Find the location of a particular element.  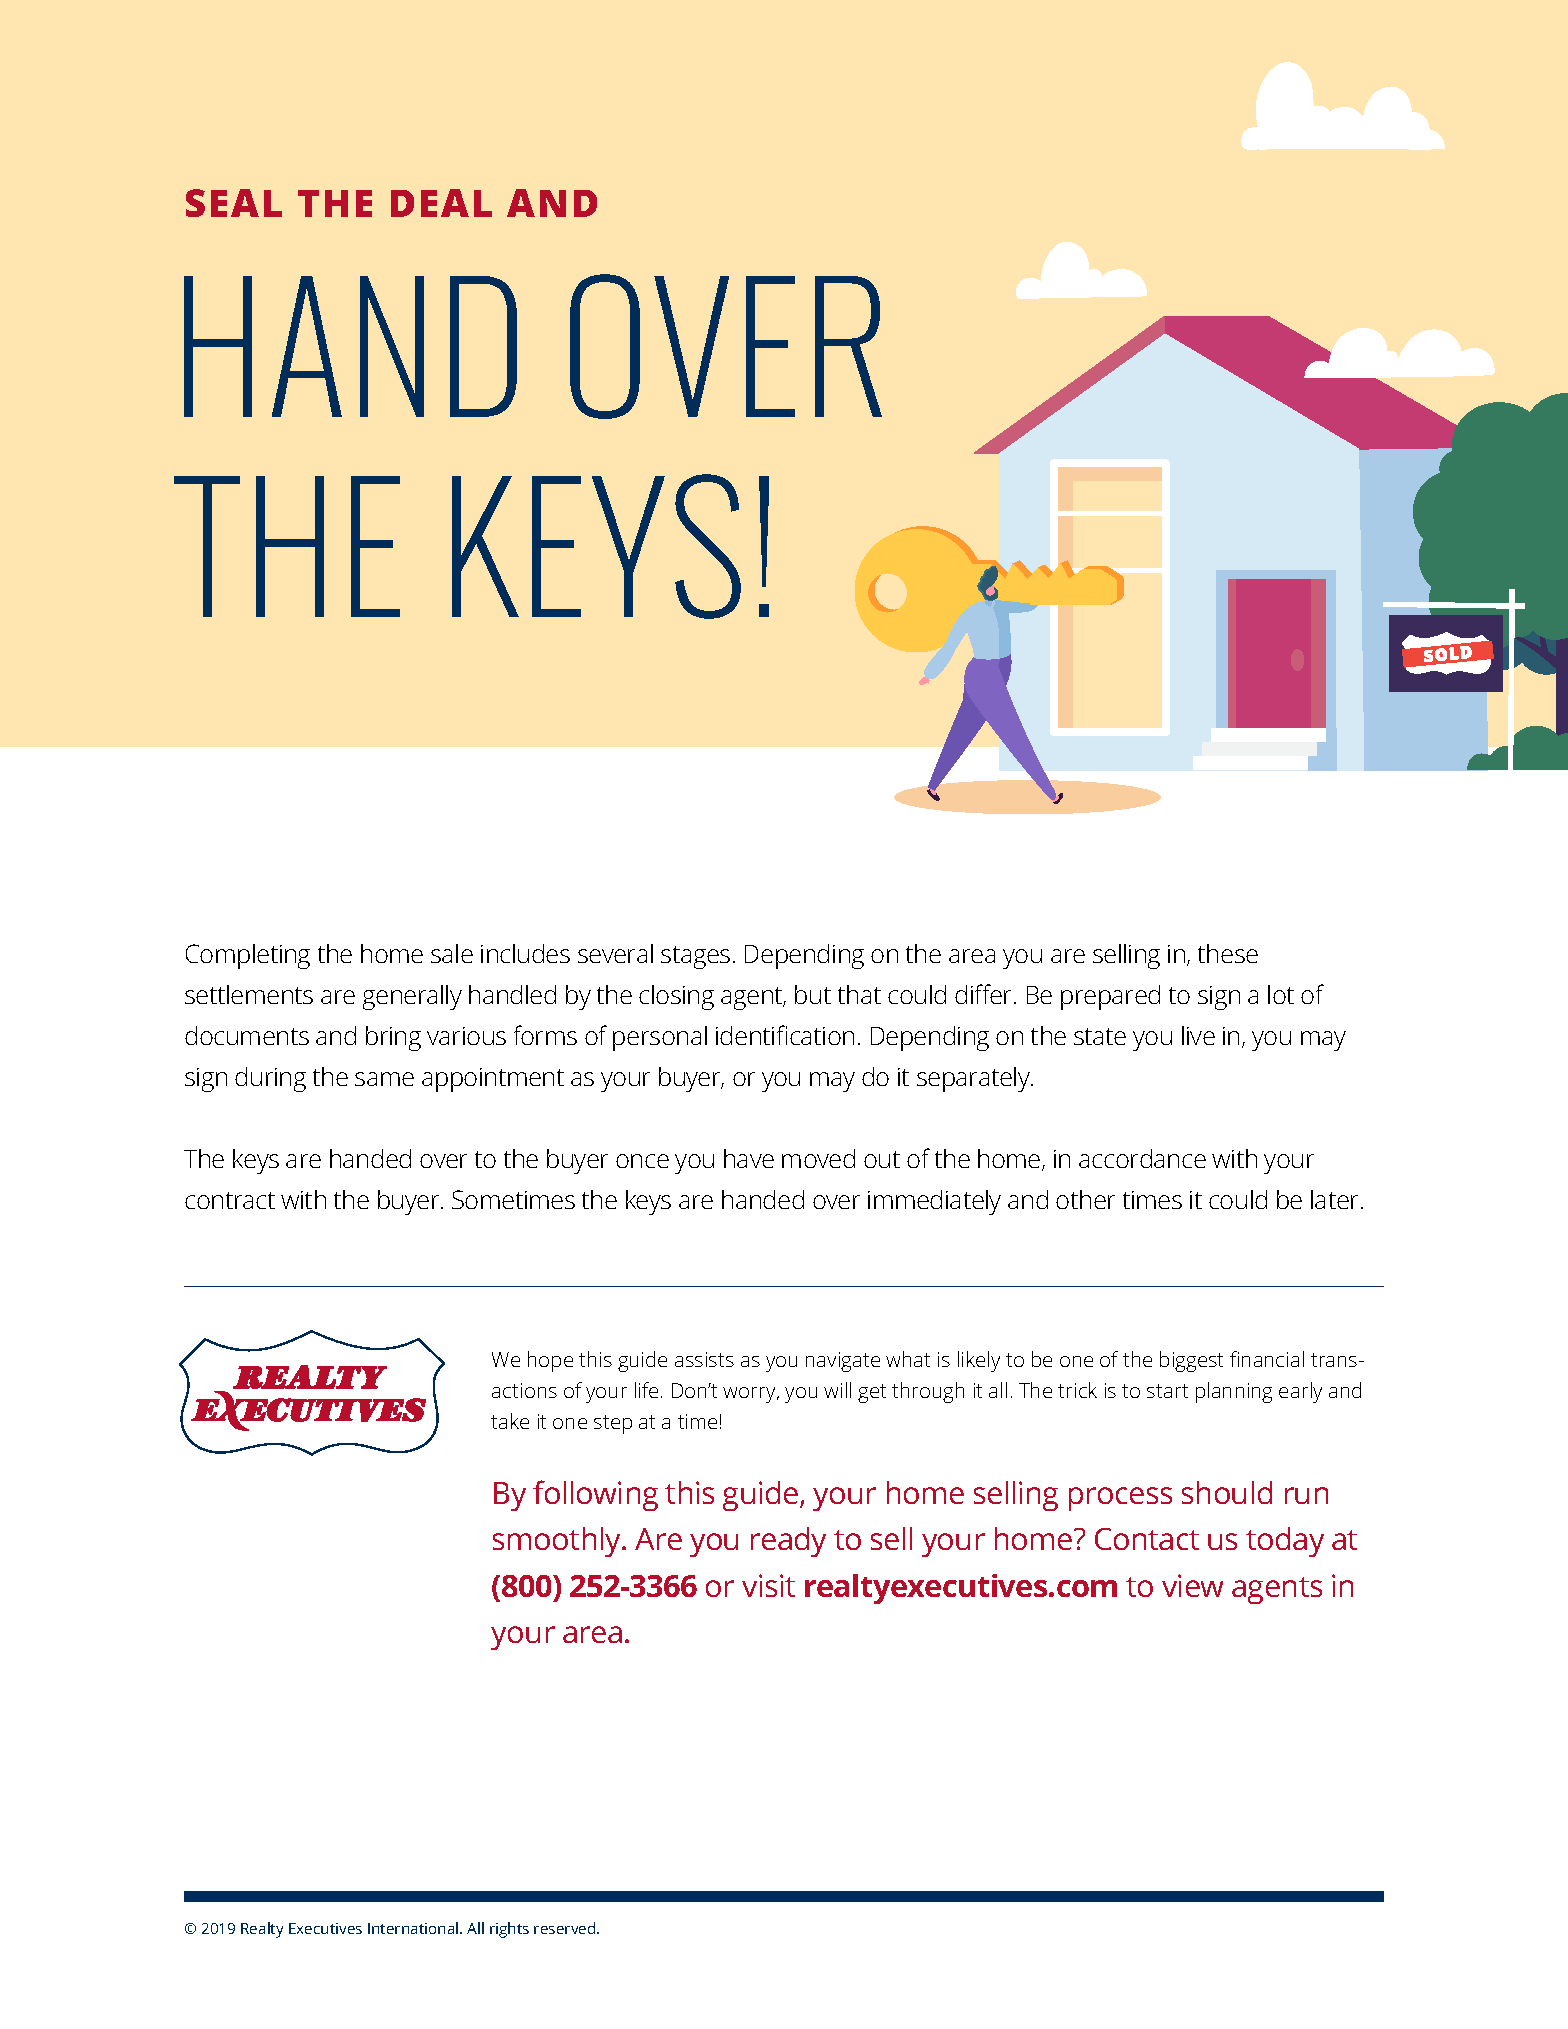

lot is located at coordinates (1281, 994).
